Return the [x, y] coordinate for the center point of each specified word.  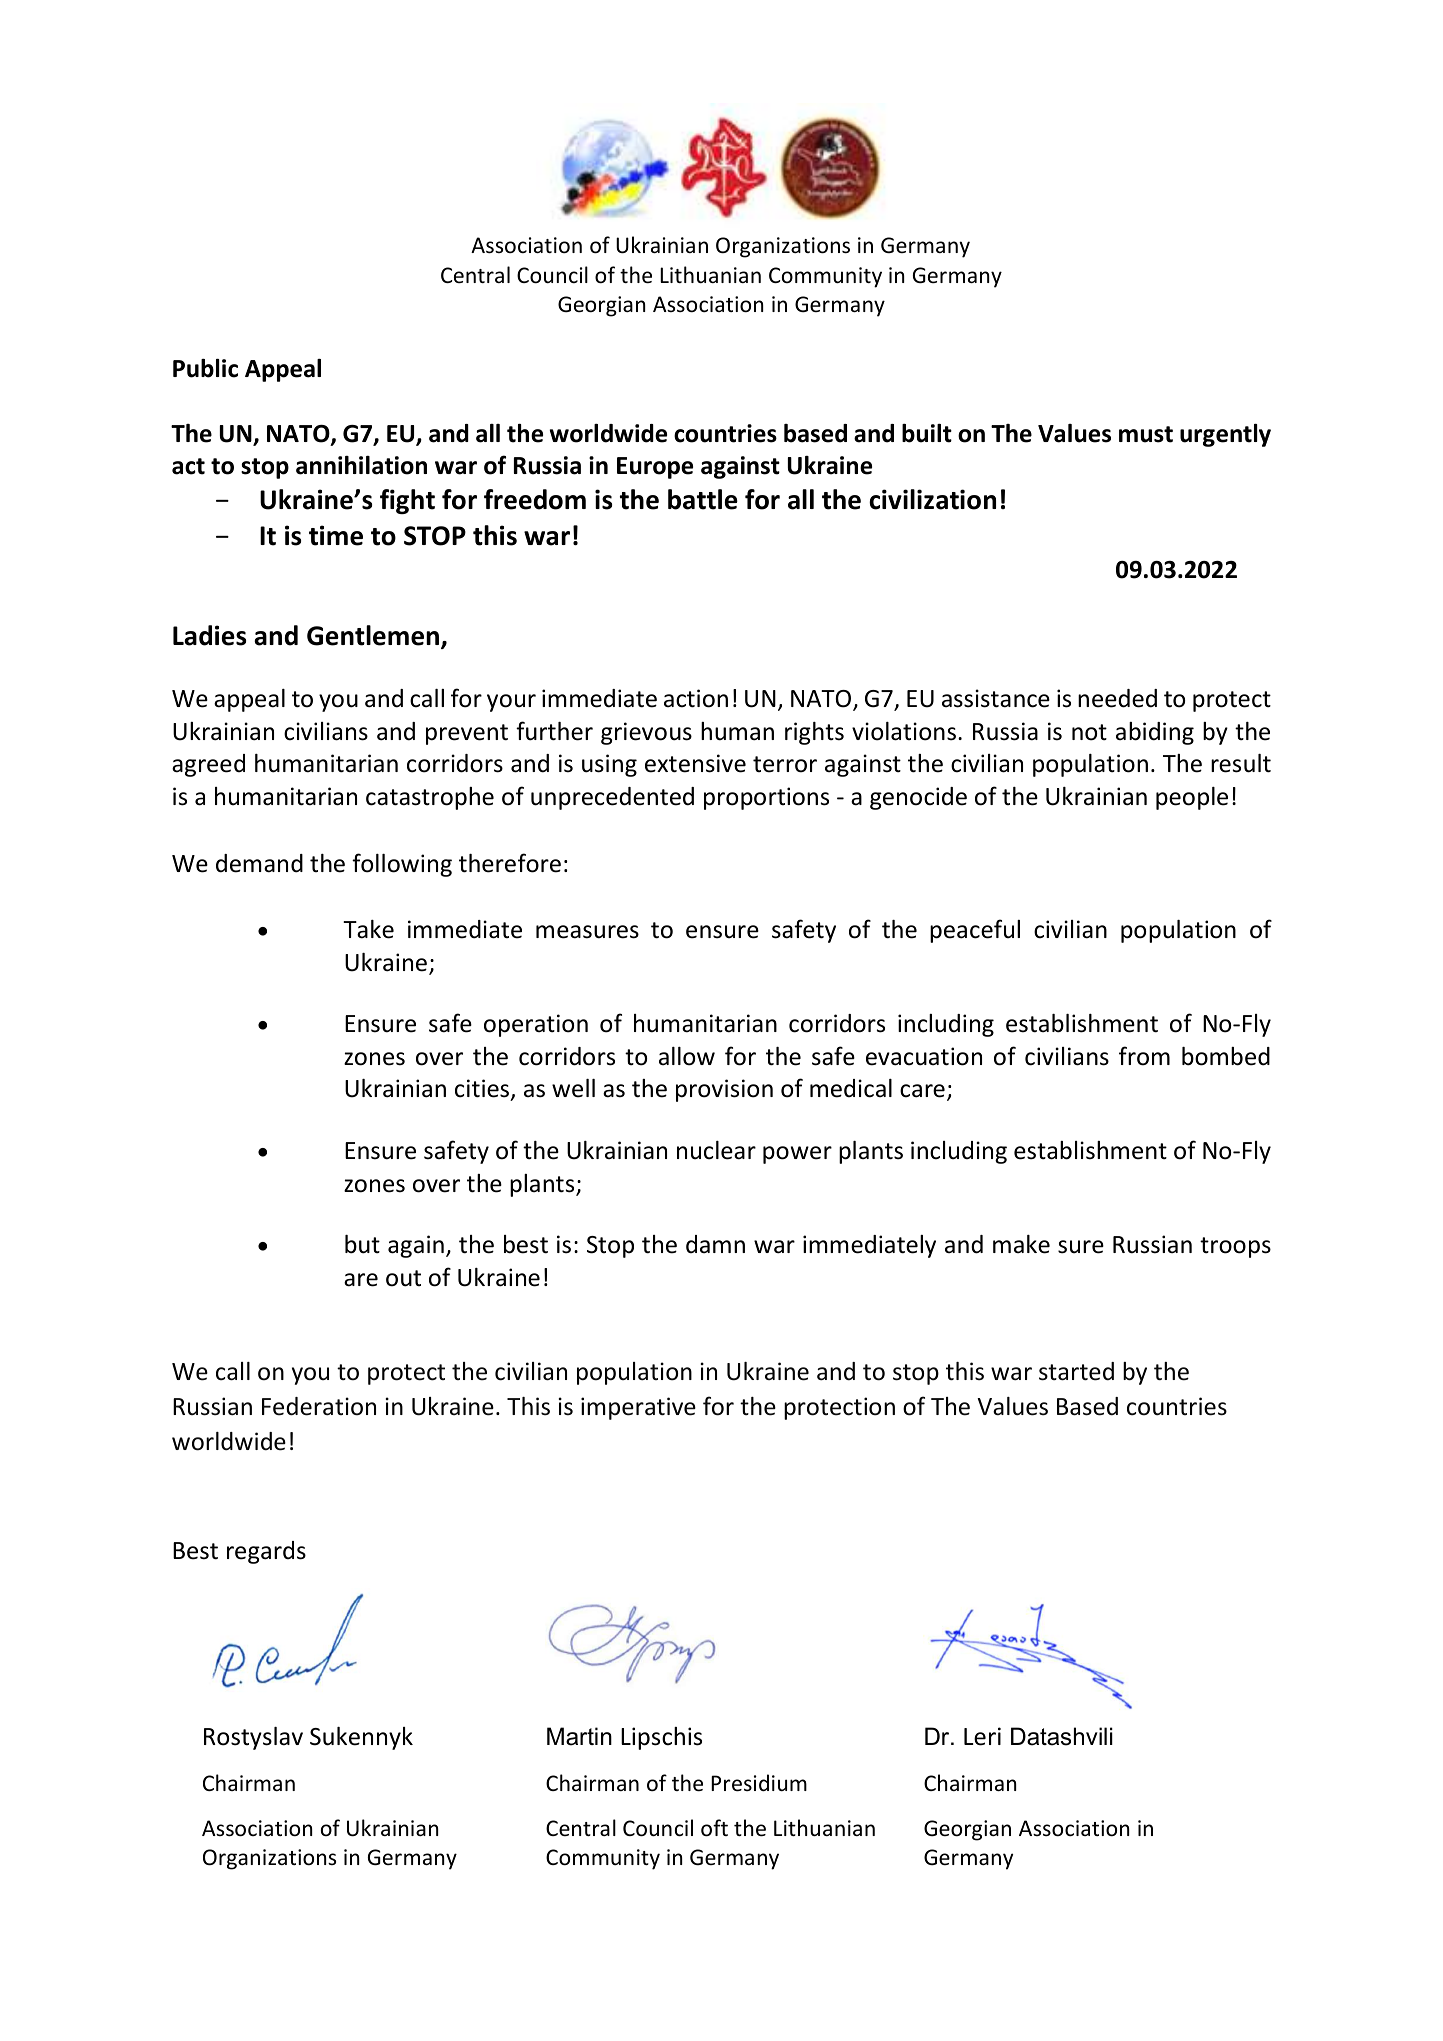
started [1076, 1371]
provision [724, 1090]
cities [483, 1090]
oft [714, 1828]
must [1146, 434]
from [1144, 1056]
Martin [579, 1736]
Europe [655, 468]
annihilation [361, 465]
